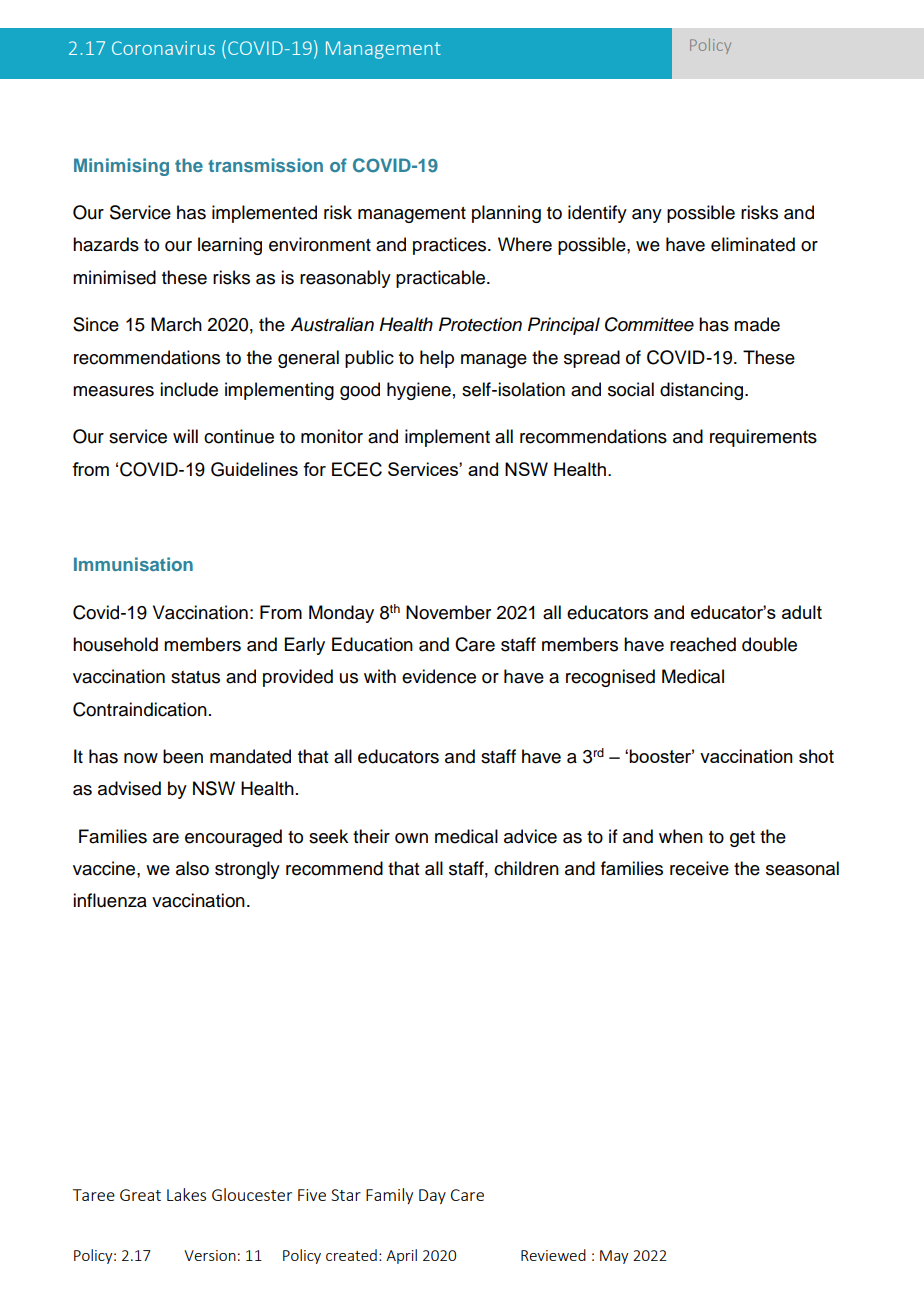 Image resolution: width=924 pixels, height=1309 pixels. What do you see at coordinates (647, 216) in the screenshot?
I see `any` at bounding box center [647, 216].
